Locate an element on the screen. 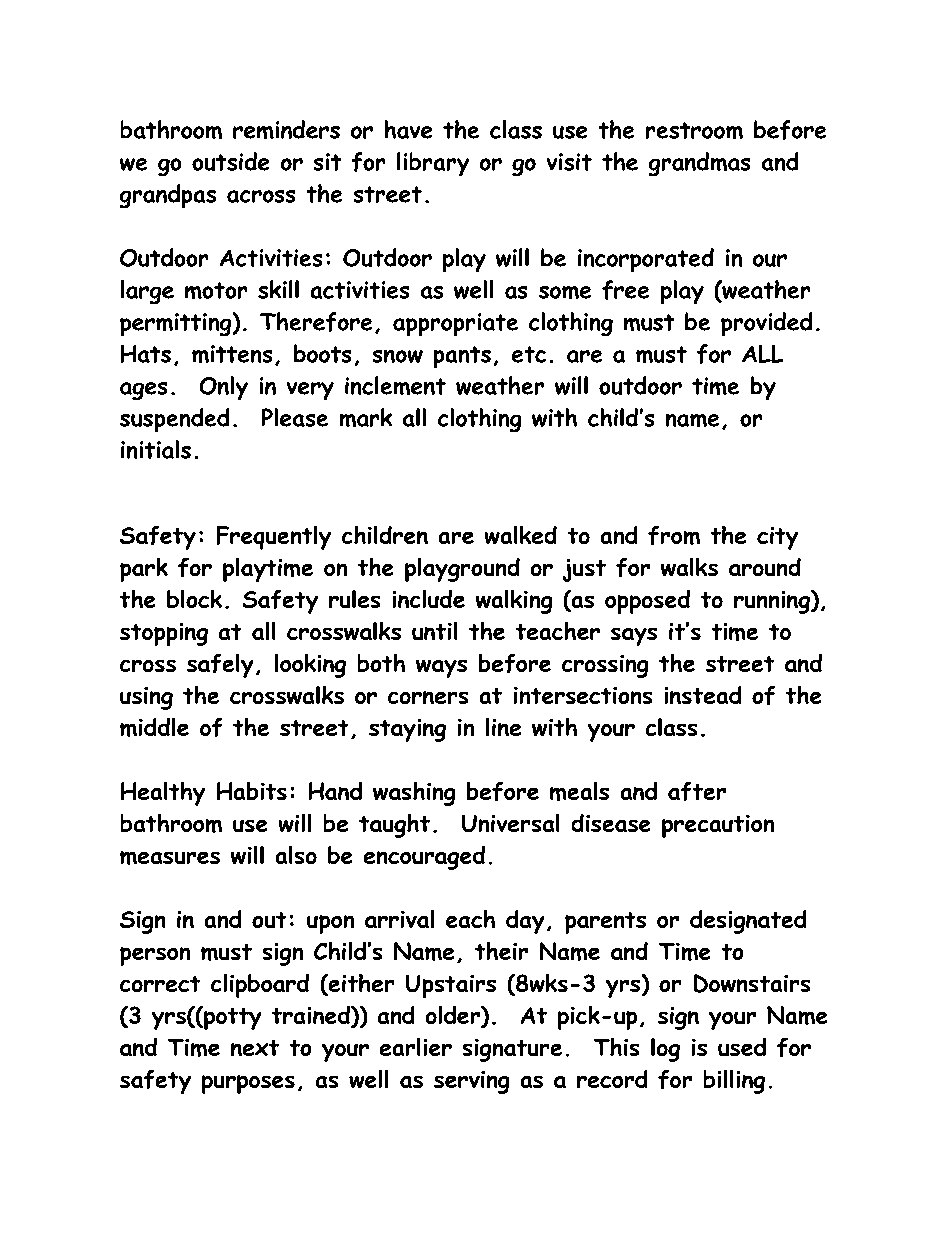 Image resolution: width=952 pixels, height=1233 pixels. block is located at coordinates (194, 599).
